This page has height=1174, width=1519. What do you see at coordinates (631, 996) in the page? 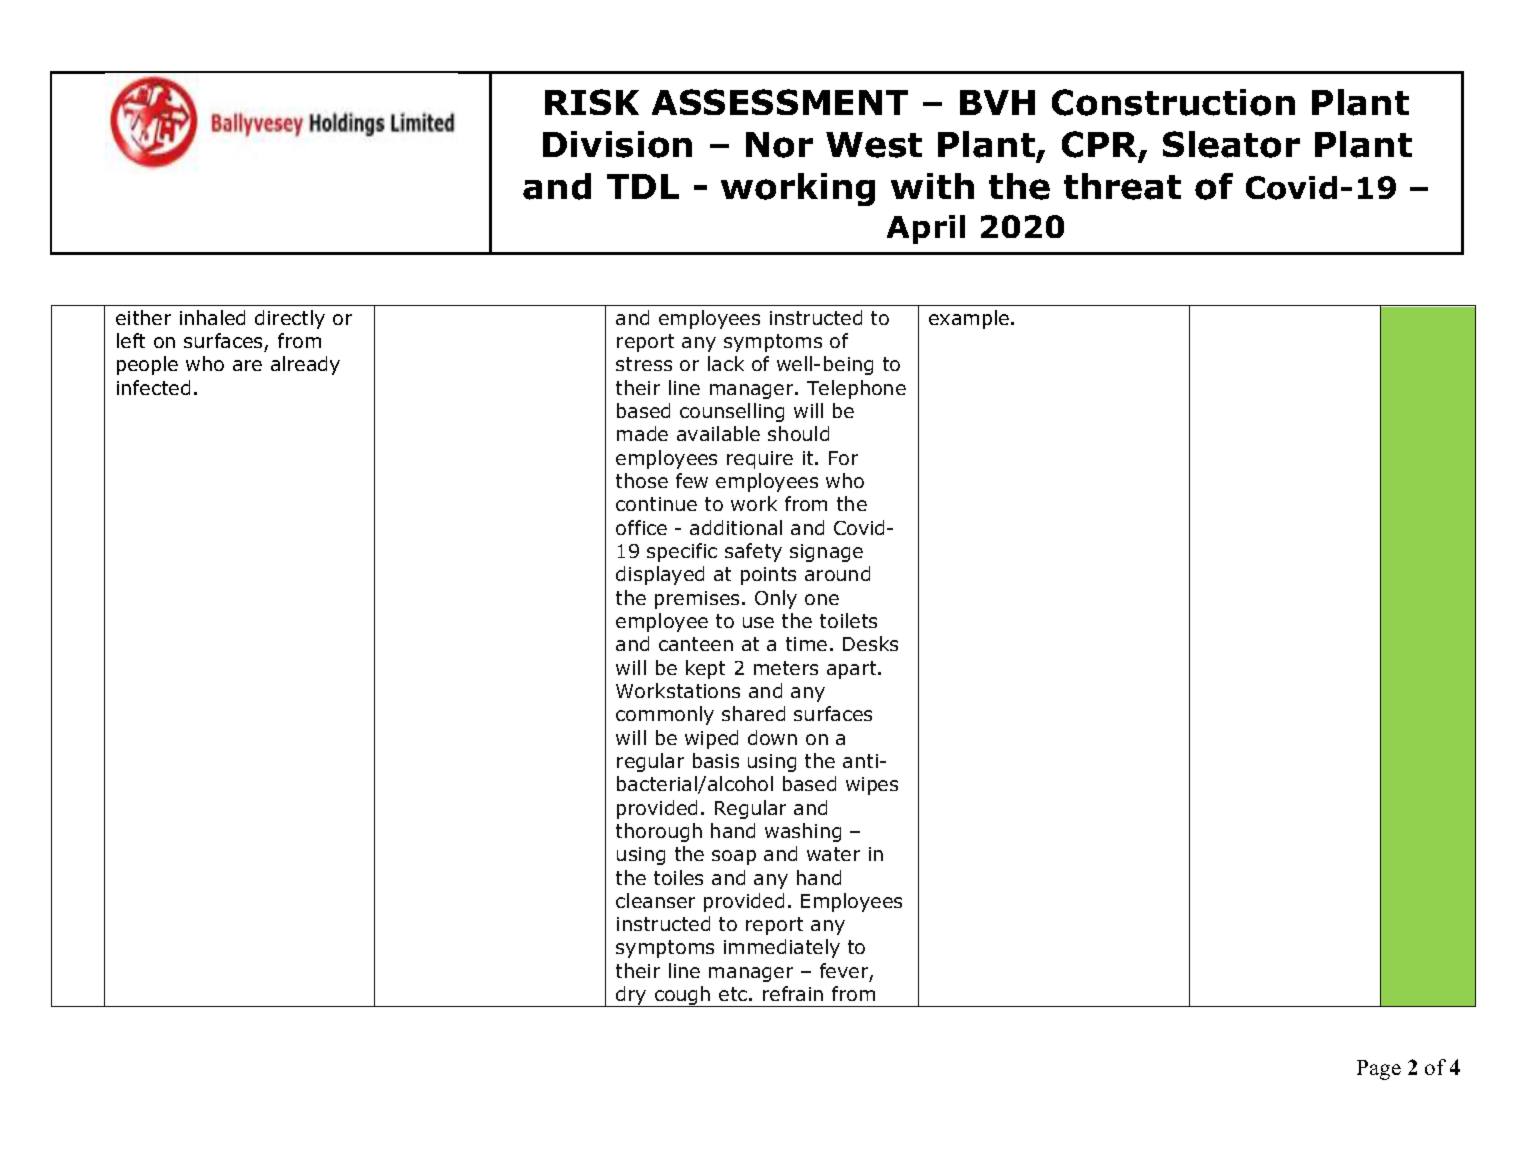
I see `dry` at bounding box center [631, 996].
